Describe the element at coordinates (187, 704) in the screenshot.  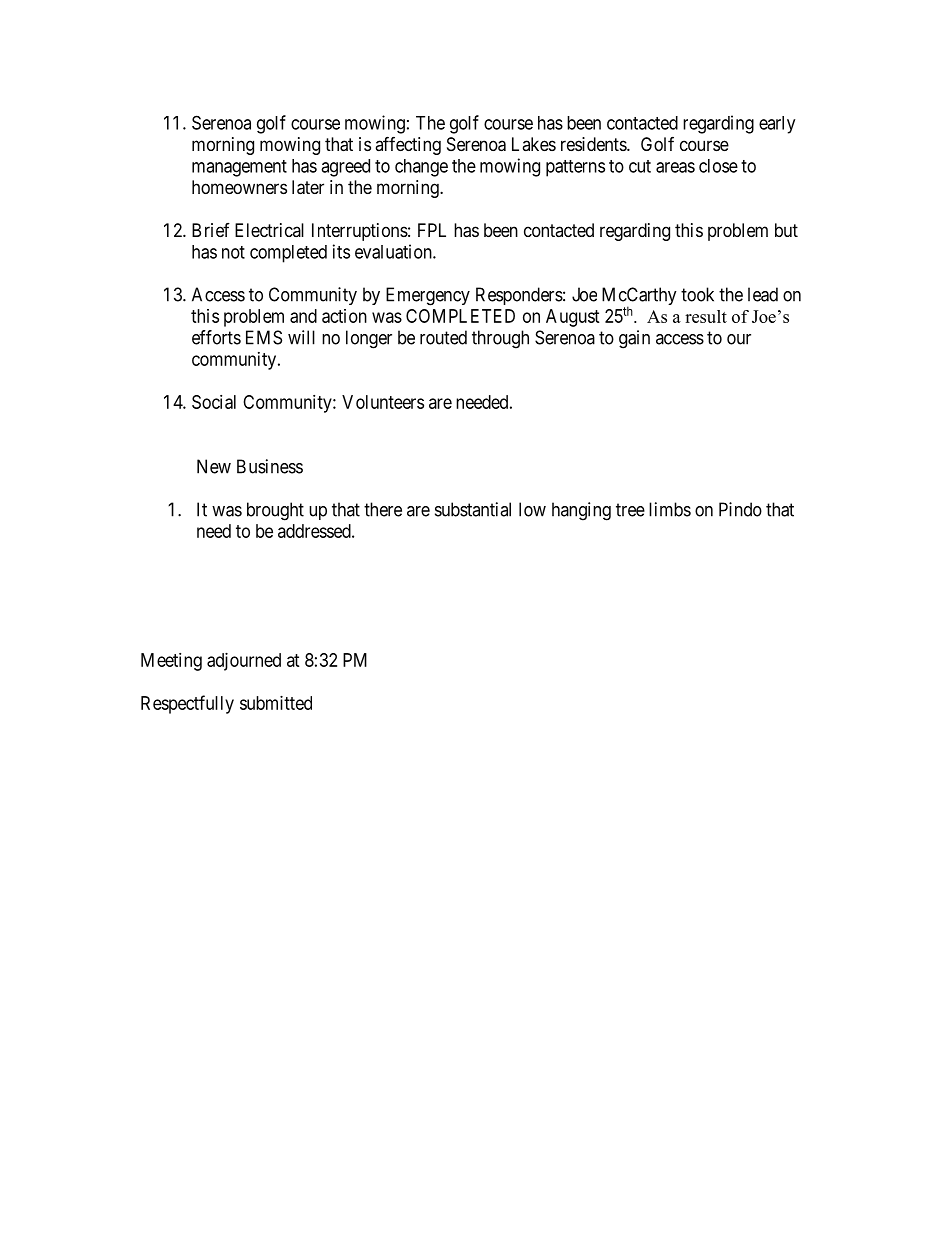
I see `Respectfully` at that location.
